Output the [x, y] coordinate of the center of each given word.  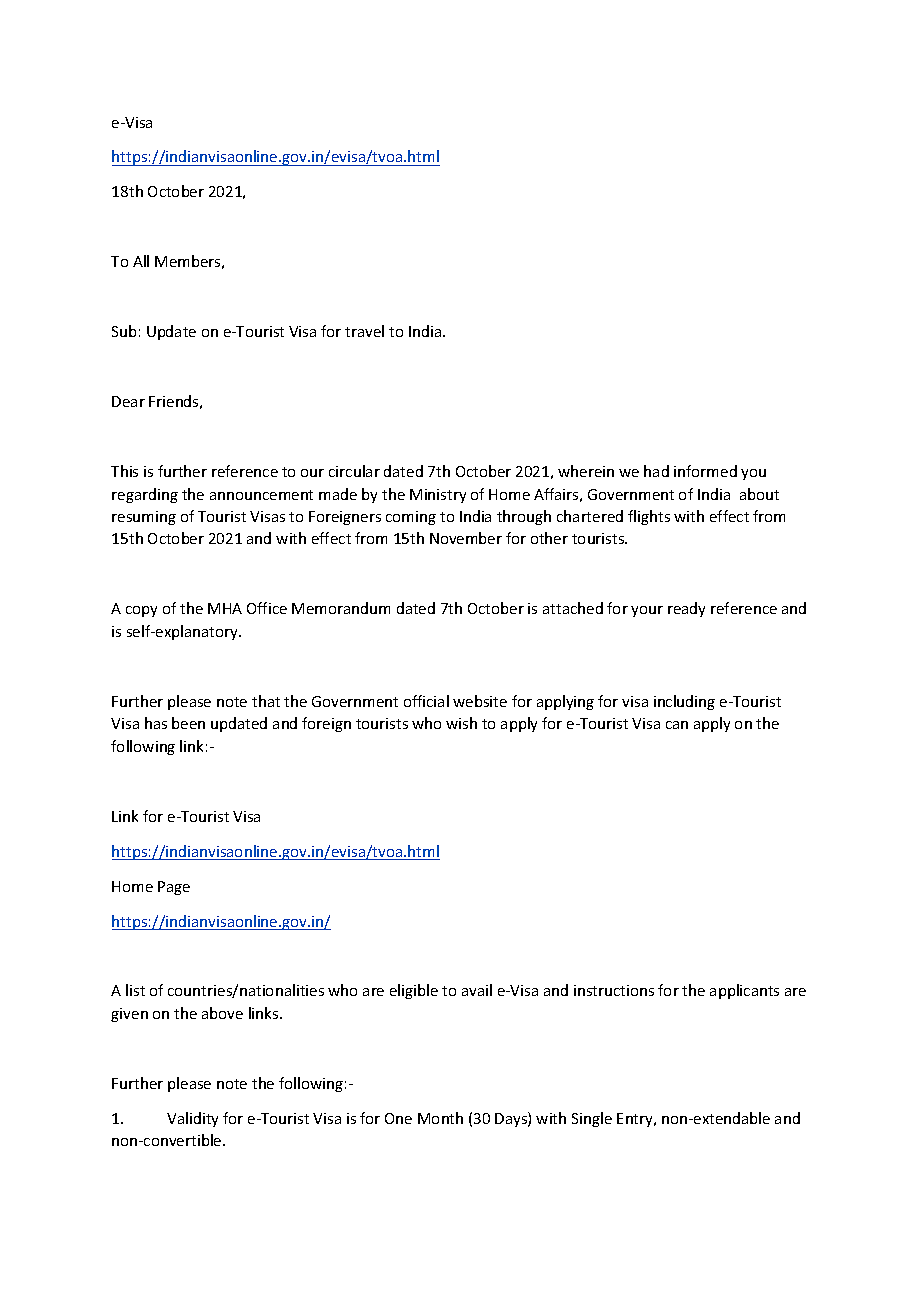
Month [440, 1118]
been [188, 723]
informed [705, 471]
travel [364, 331]
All [141, 261]
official [426, 701]
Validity [192, 1119]
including [684, 702]
